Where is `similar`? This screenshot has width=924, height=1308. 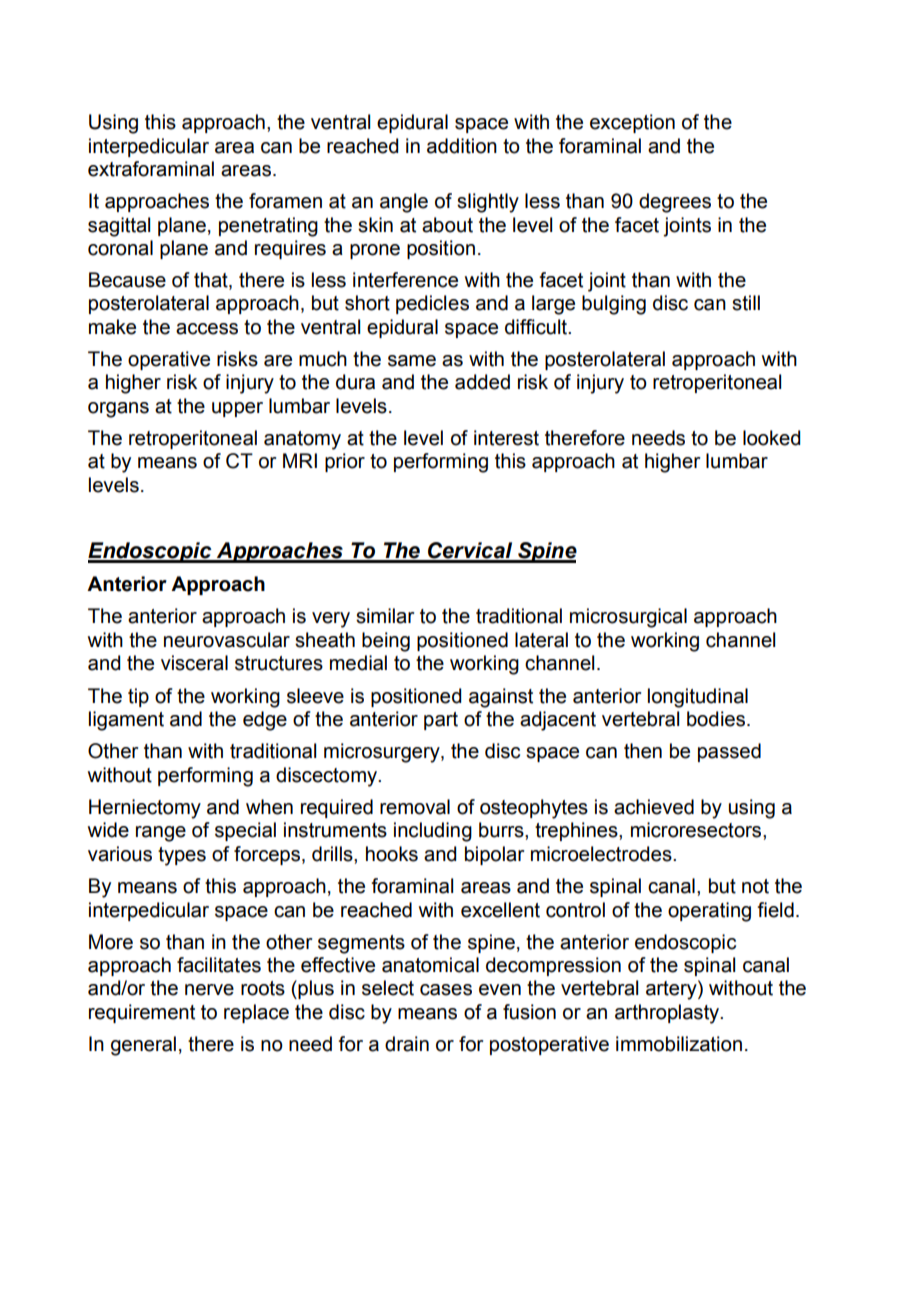
similar is located at coordinates (385, 616).
